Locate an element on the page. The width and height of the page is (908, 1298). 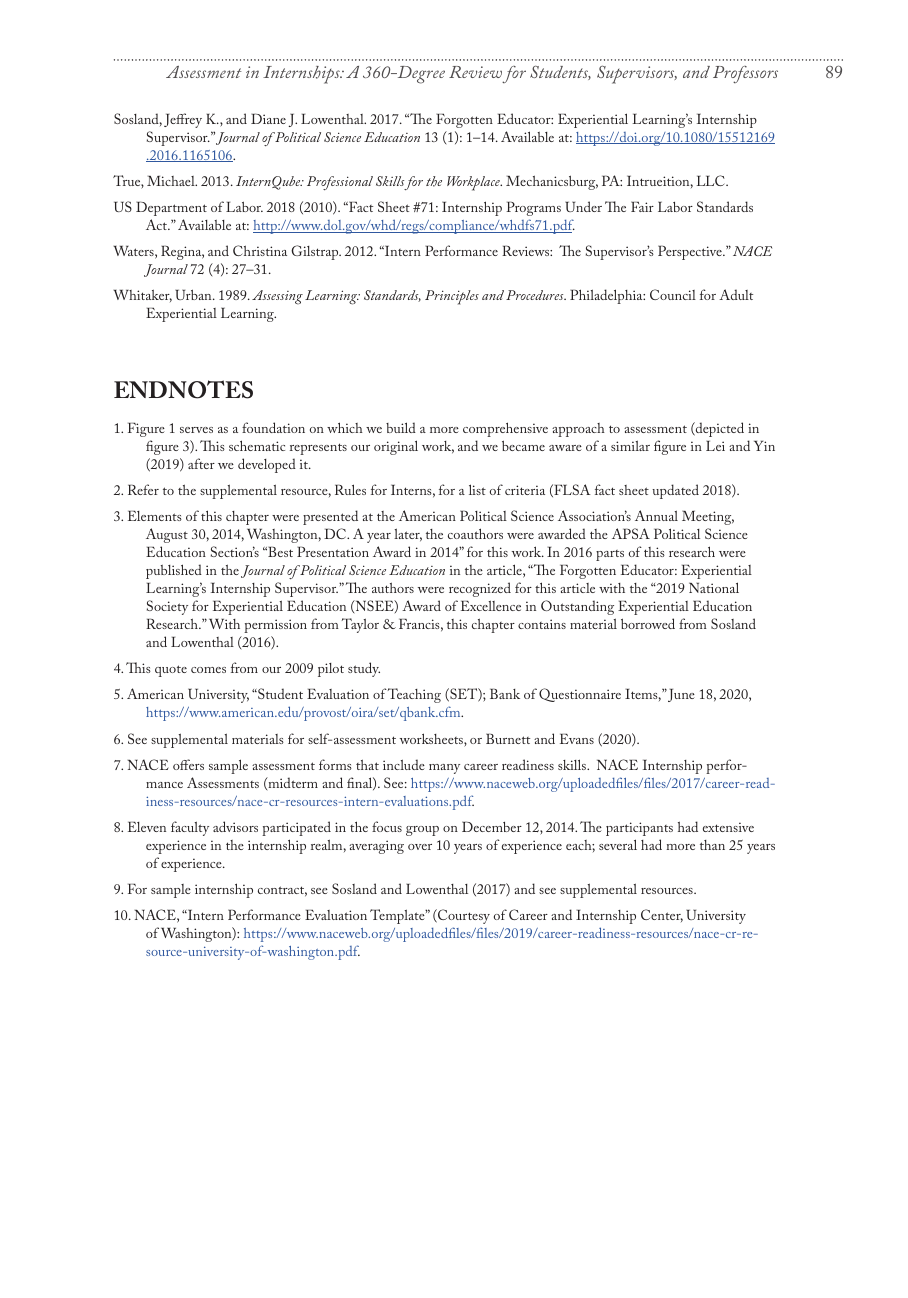
after is located at coordinates (201, 463).
